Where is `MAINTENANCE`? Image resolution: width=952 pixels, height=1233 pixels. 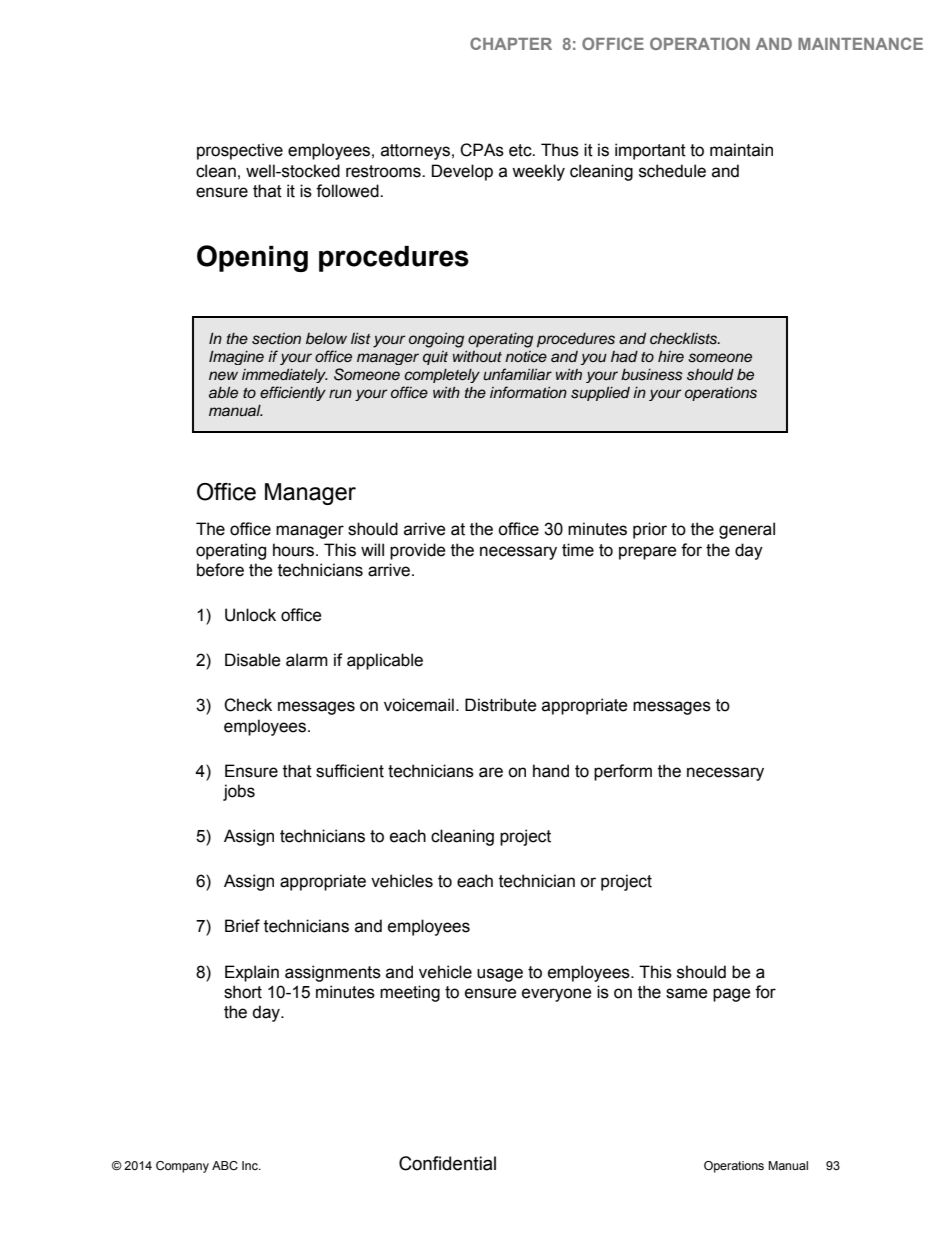
MAINTENANCE is located at coordinates (860, 43).
